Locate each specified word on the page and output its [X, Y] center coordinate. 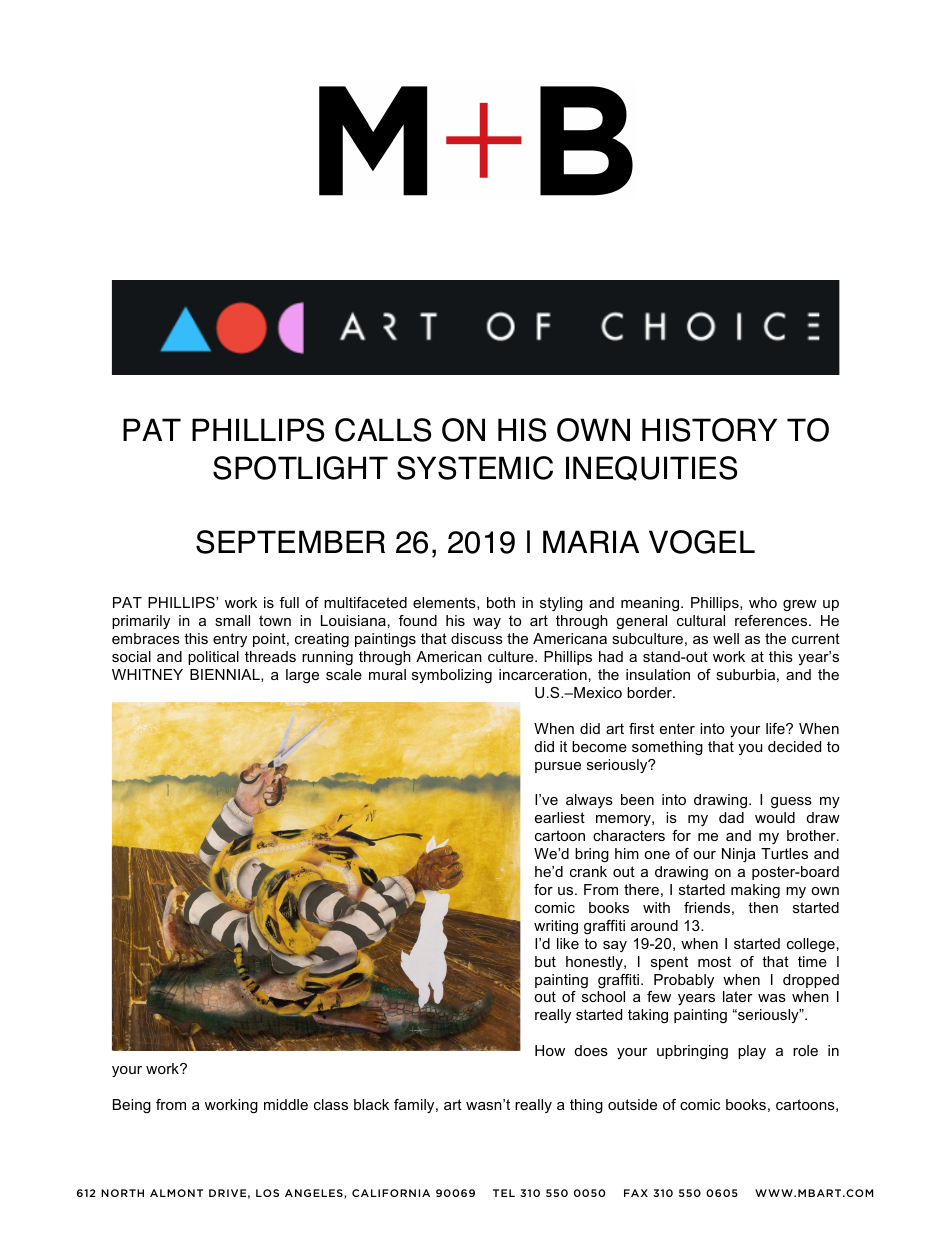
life [776, 728]
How [550, 1050]
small [232, 620]
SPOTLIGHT [300, 468]
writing [556, 927]
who [763, 602]
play [752, 1052]
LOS [267, 1193]
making [755, 891]
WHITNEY [147, 674]
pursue [558, 767]
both [501, 602]
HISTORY [709, 430]
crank [588, 871]
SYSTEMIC [475, 468]
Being [132, 1106]
